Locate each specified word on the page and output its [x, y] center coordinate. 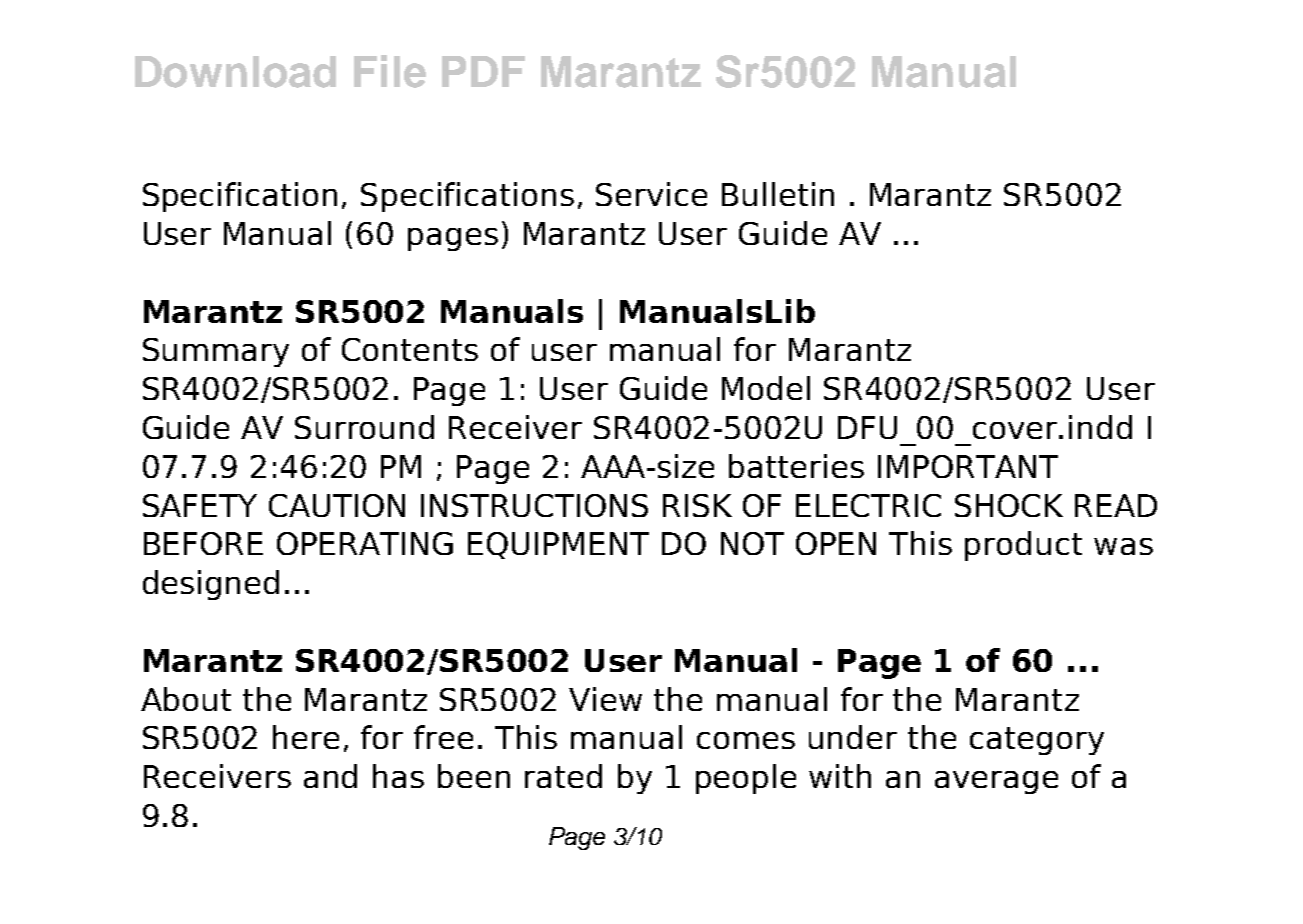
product [1023, 546]
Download [235, 72]
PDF [483, 71]
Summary [216, 352]
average [996, 782]
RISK [697, 505]
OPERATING [365, 543]
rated [563, 776]
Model [766, 388]
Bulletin [778, 194]
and [330, 776]
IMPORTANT [968, 466]
